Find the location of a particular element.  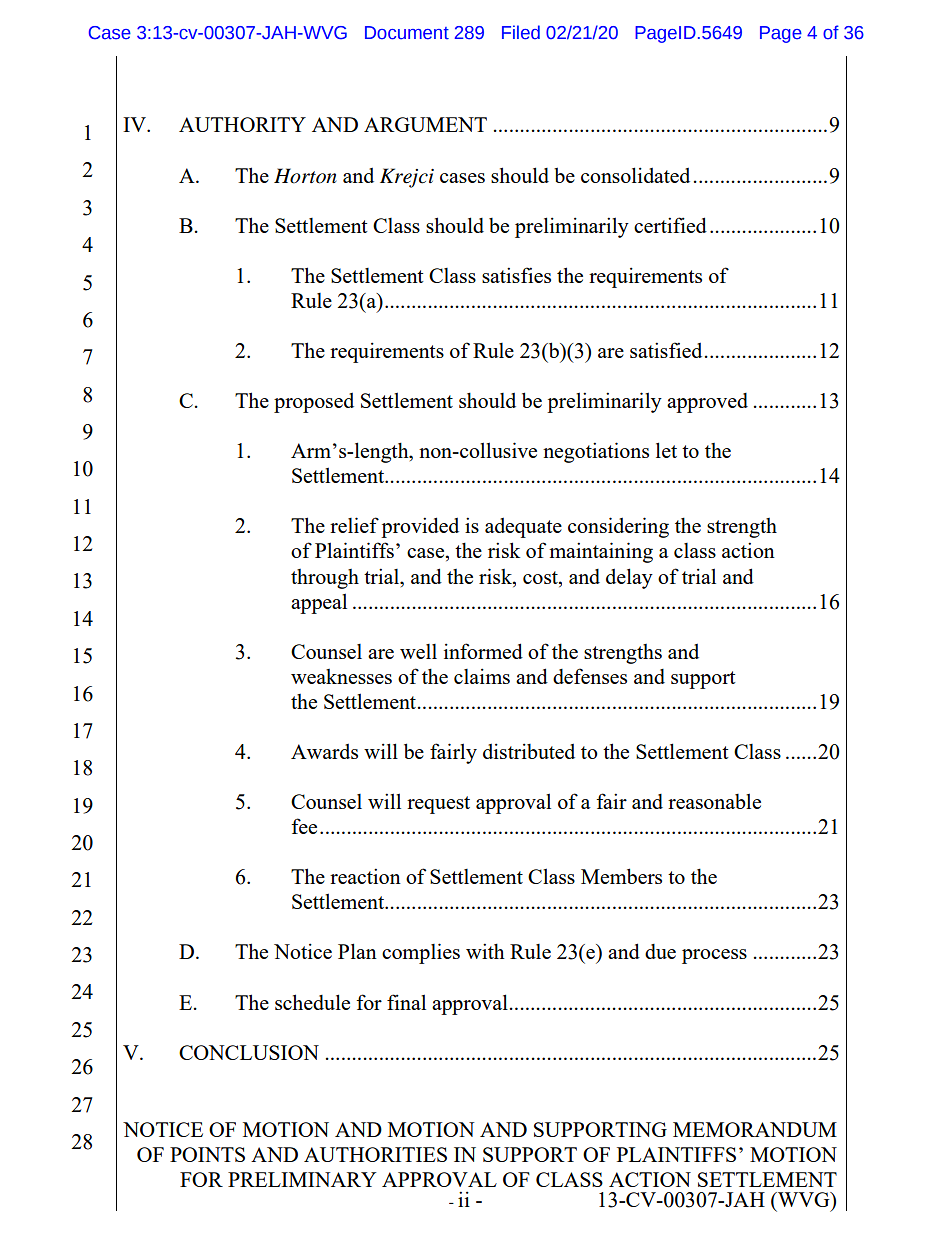

adequate is located at coordinates (523, 528).
